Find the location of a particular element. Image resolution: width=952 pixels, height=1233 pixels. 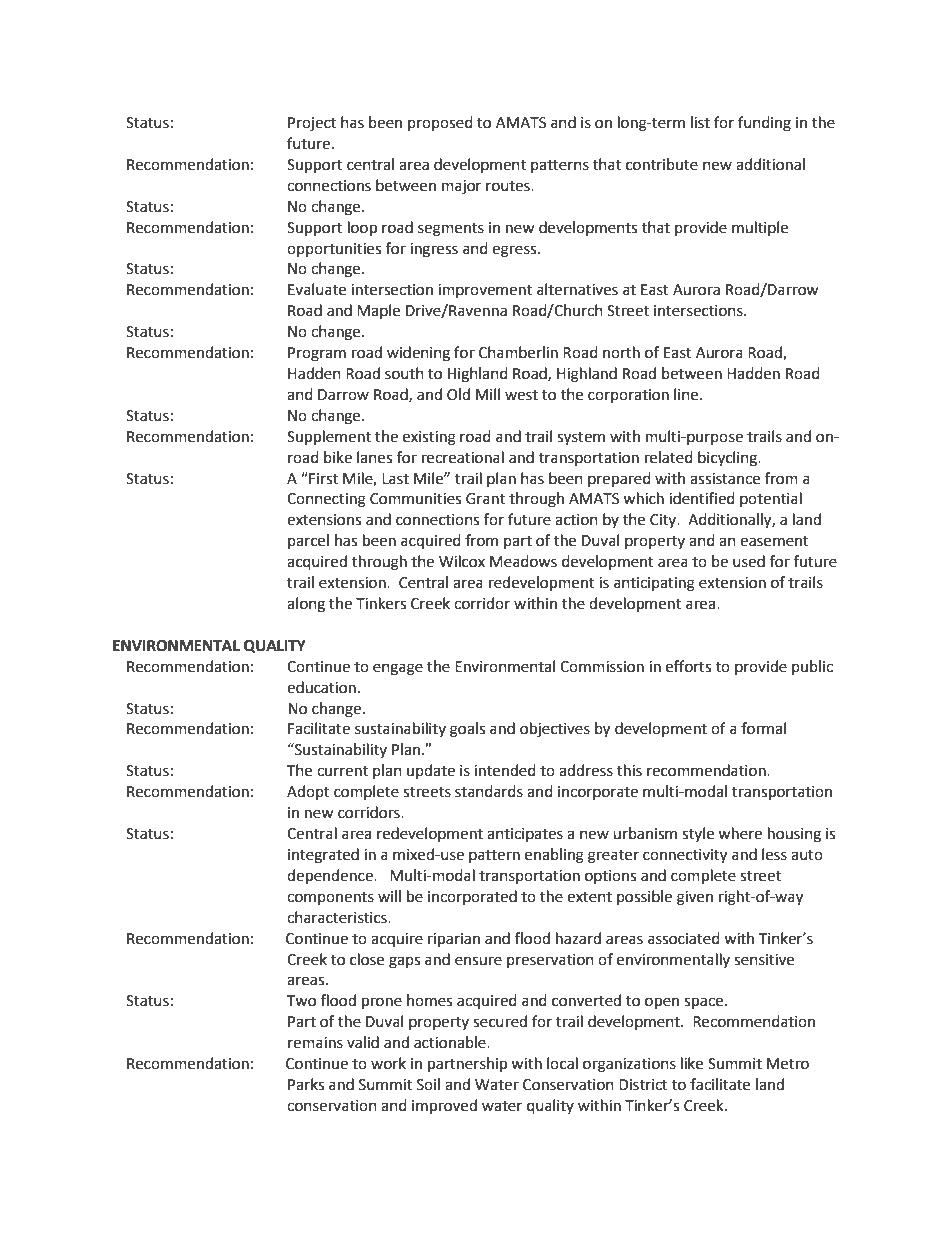

Metro is located at coordinates (788, 1064).
